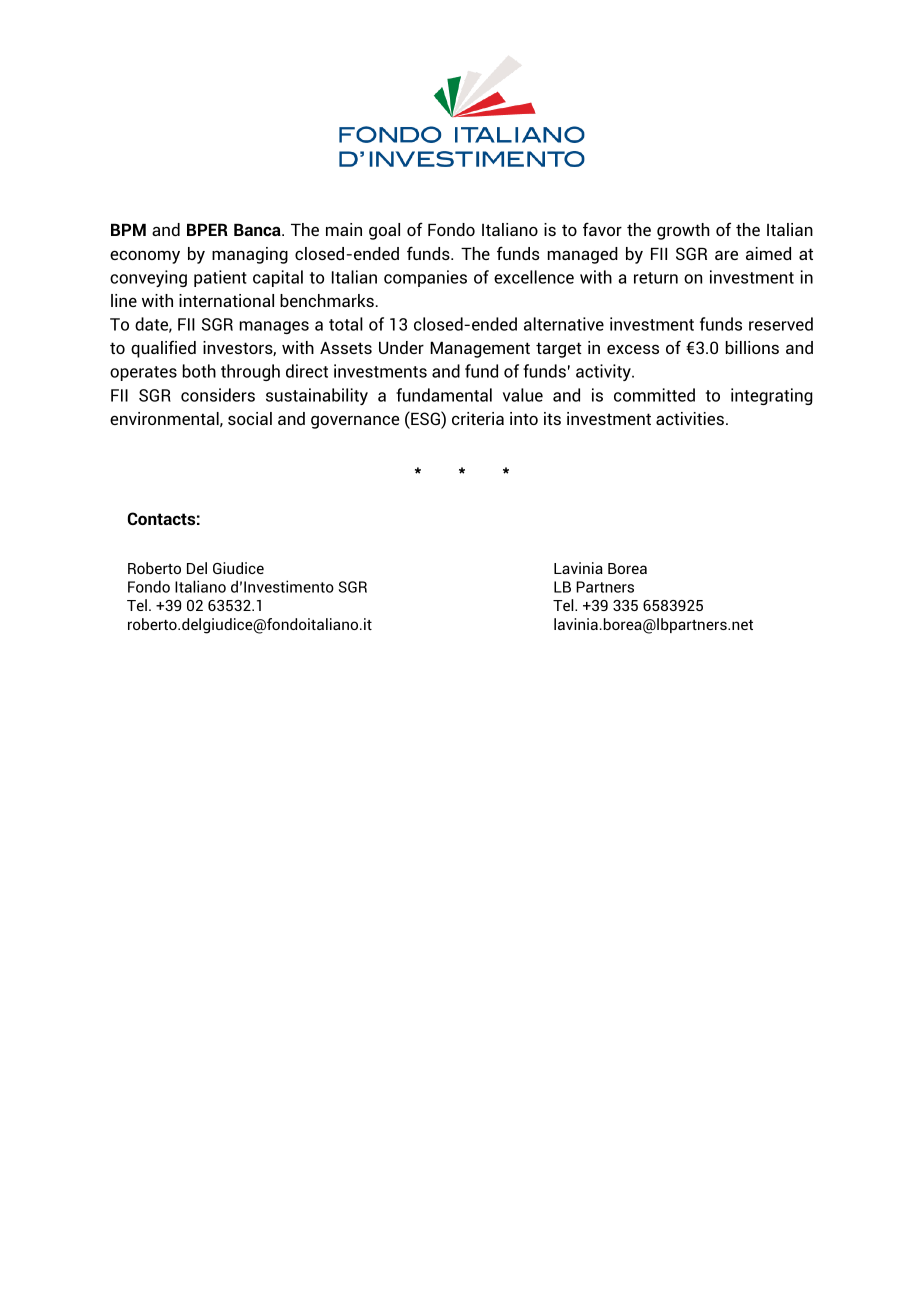  Describe the element at coordinates (781, 324) in the image. I see `reserved` at that location.
